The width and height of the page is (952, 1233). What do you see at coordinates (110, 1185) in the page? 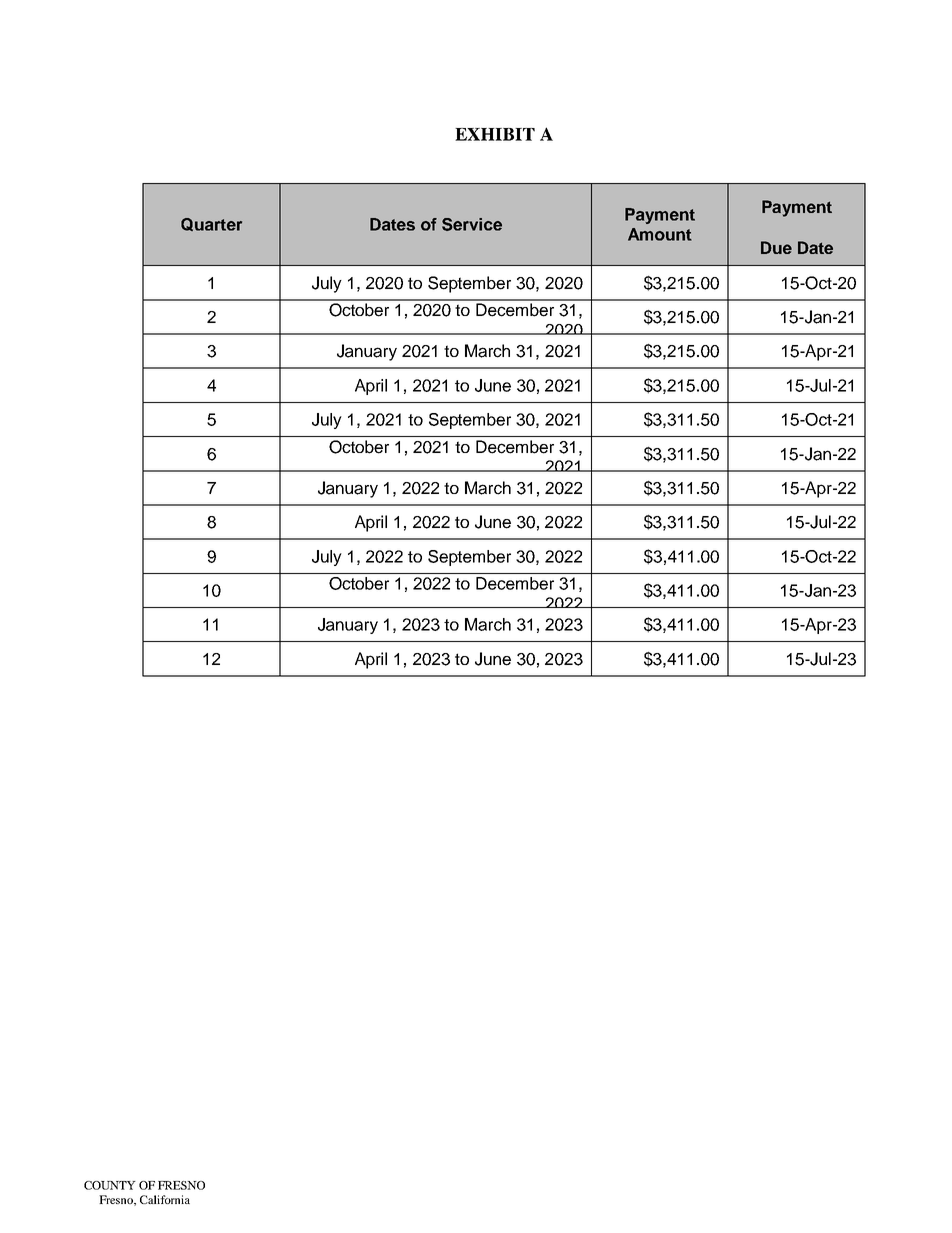
I see `COUNTY` at bounding box center [110, 1185].
